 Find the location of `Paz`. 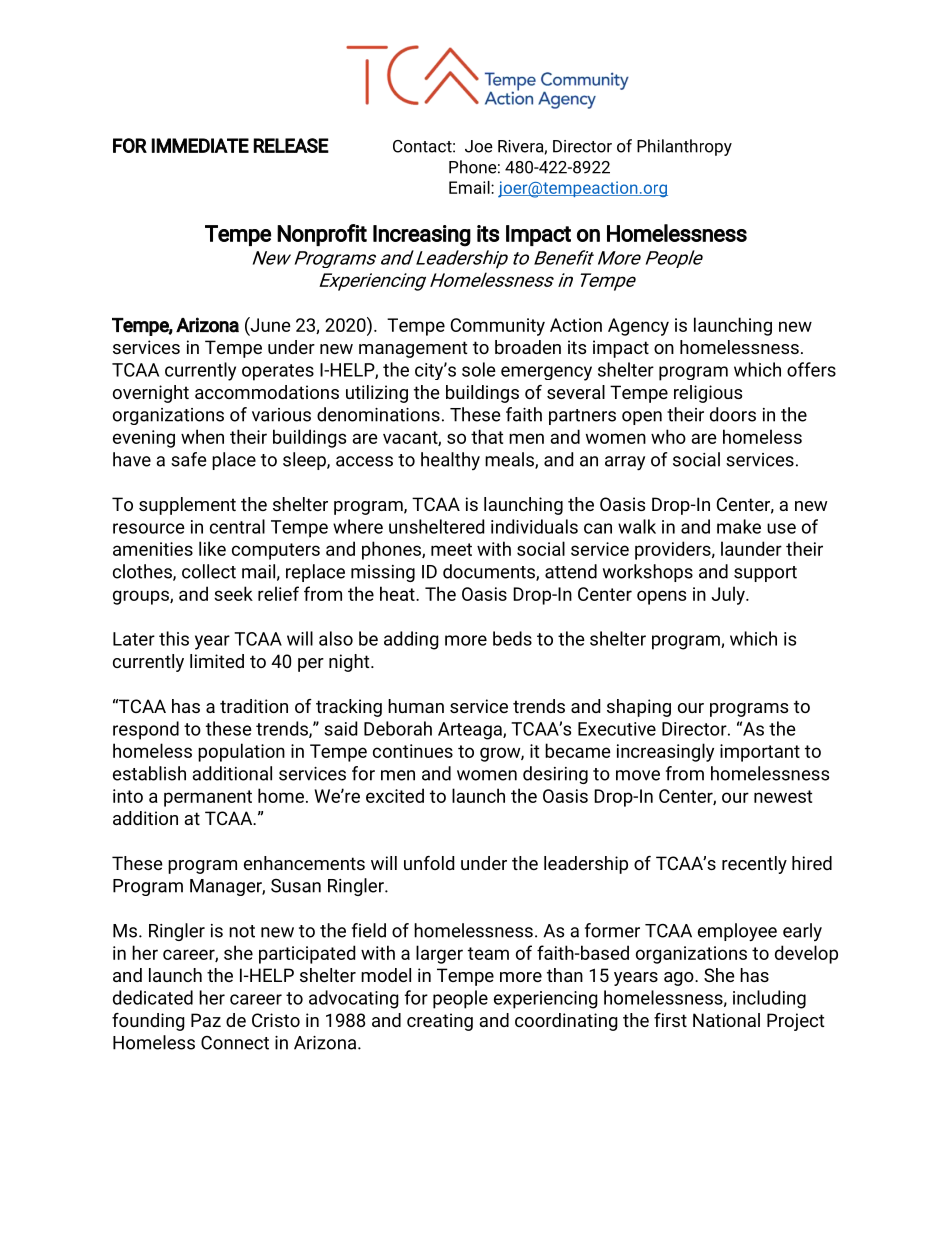

Paz is located at coordinates (206, 1020).
